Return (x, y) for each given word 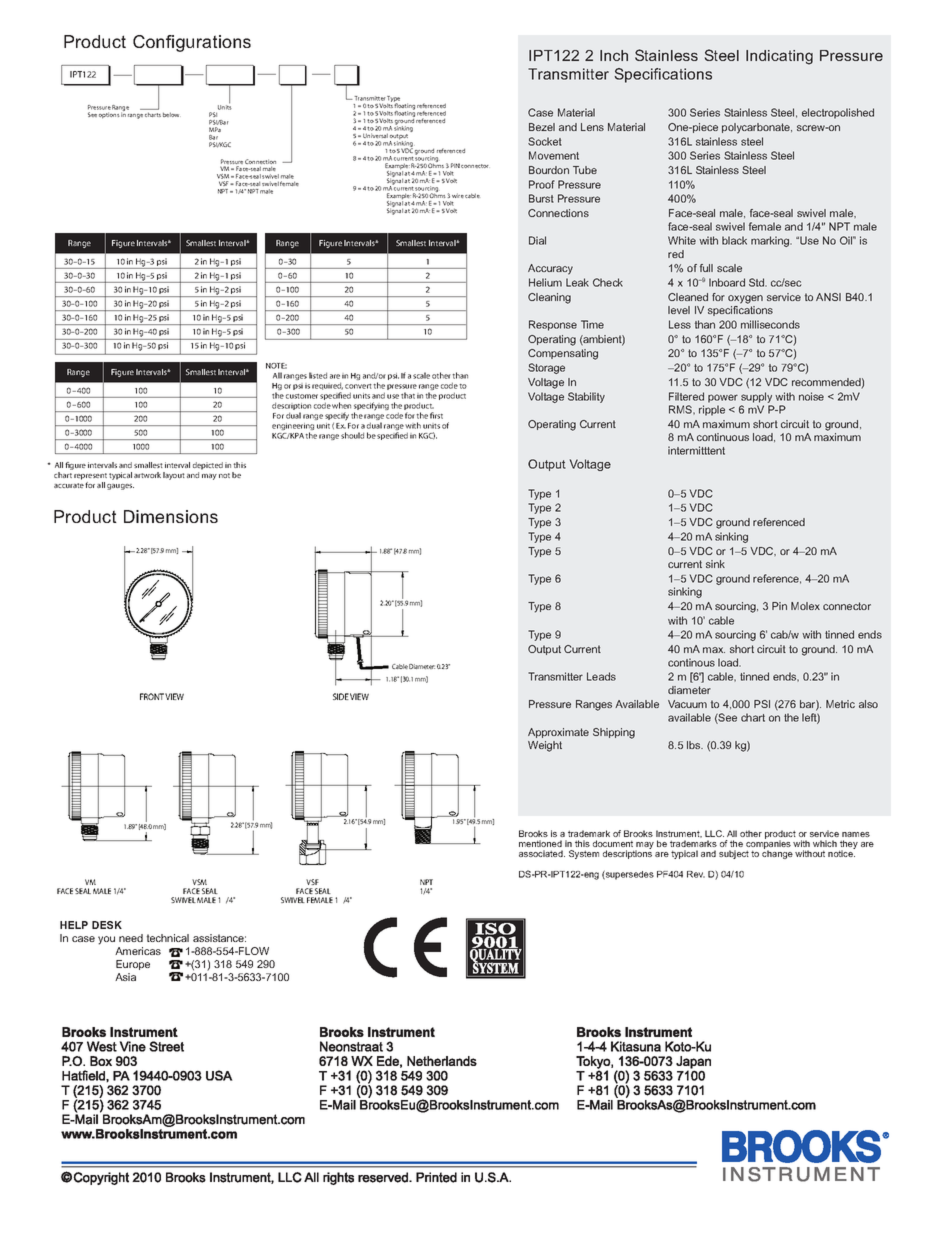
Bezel (542, 127)
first (436, 415)
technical (167, 938)
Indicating (779, 57)
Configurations (192, 43)
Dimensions (171, 516)
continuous (723, 437)
